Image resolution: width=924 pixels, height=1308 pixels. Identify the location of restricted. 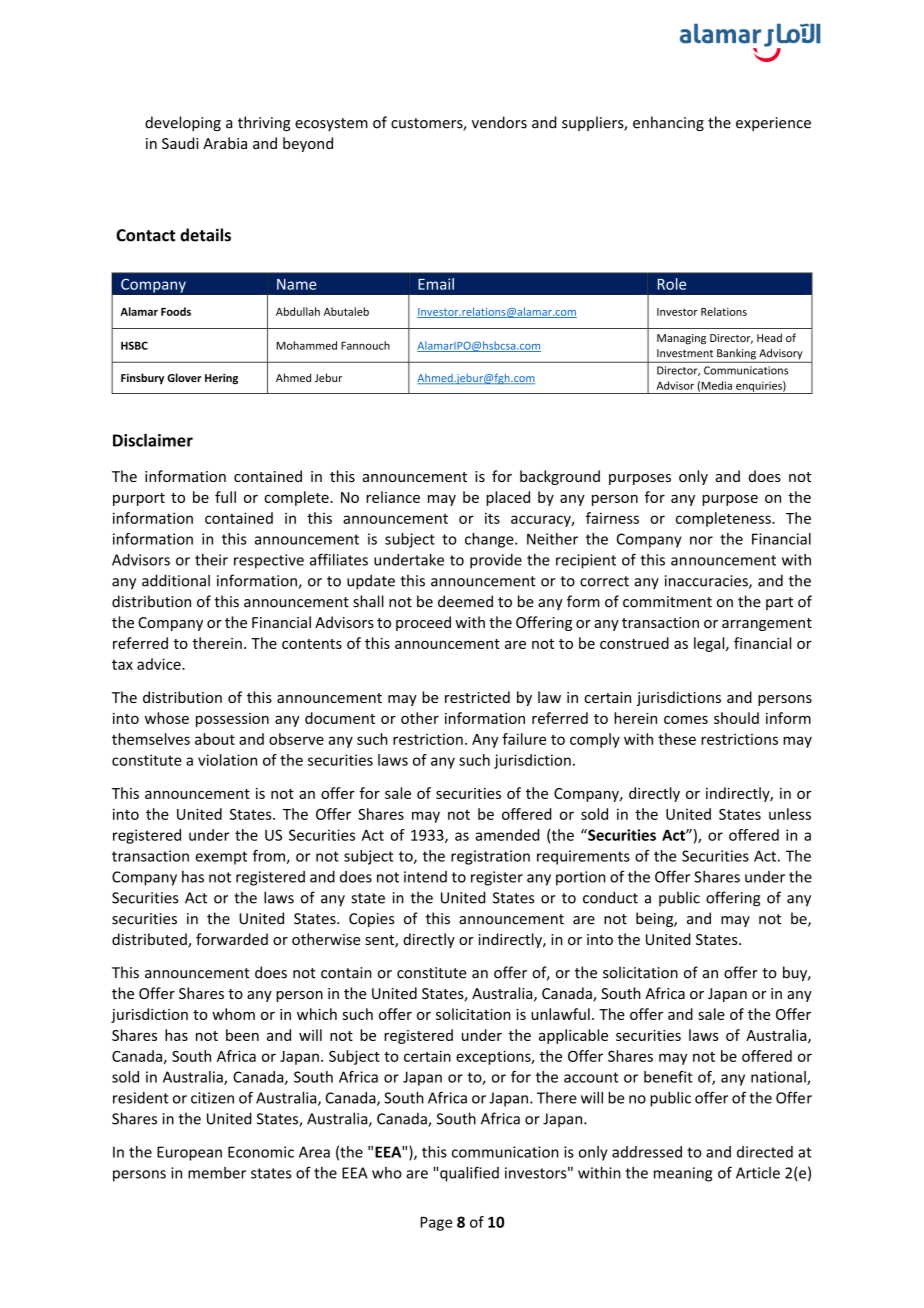
(477, 697).
